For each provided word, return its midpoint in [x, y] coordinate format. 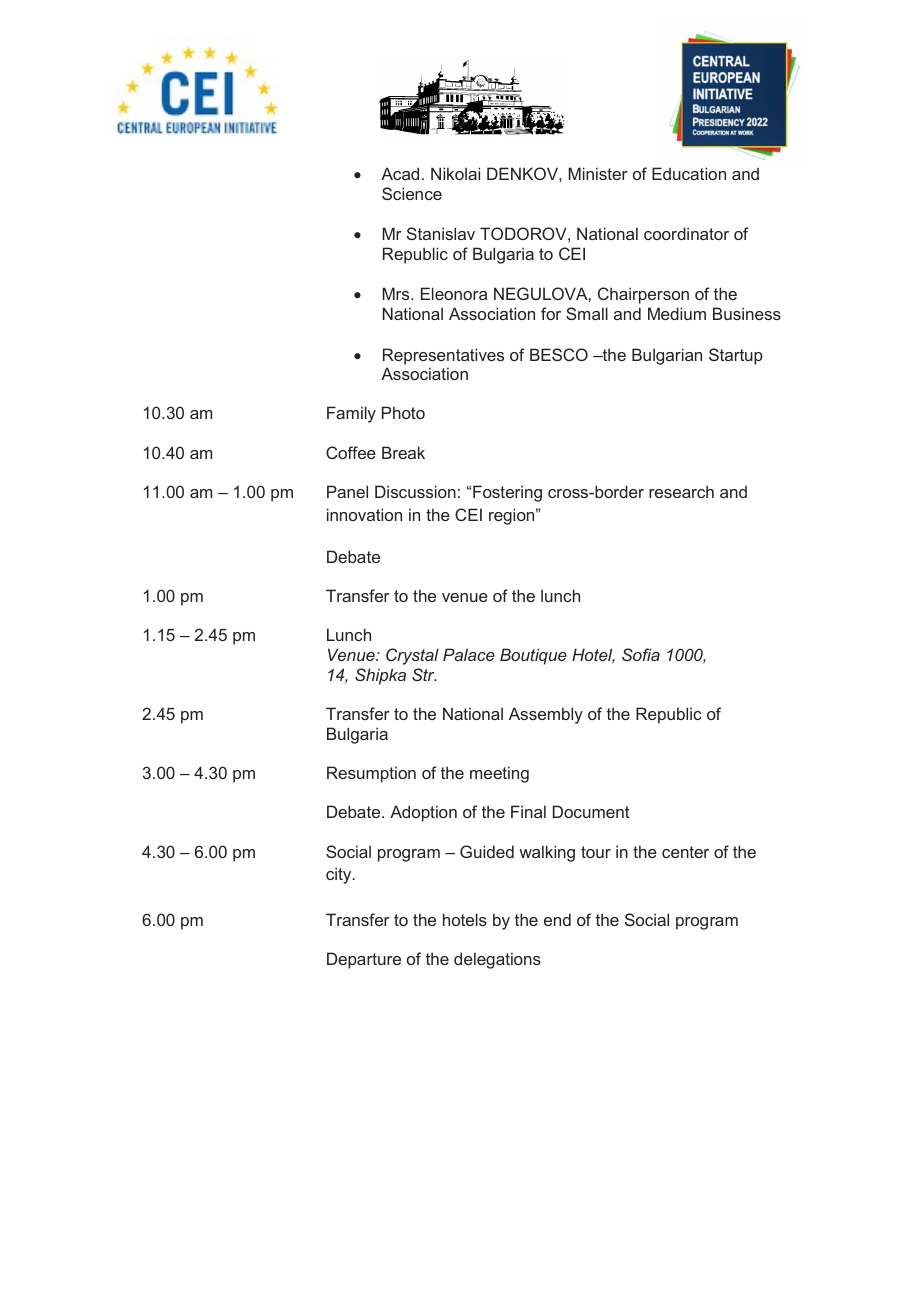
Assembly [546, 715]
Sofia [641, 654]
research [681, 491]
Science [412, 193]
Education [689, 173]
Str [424, 674]
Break [403, 452]
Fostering [507, 493]
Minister [598, 173]
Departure [364, 960]
